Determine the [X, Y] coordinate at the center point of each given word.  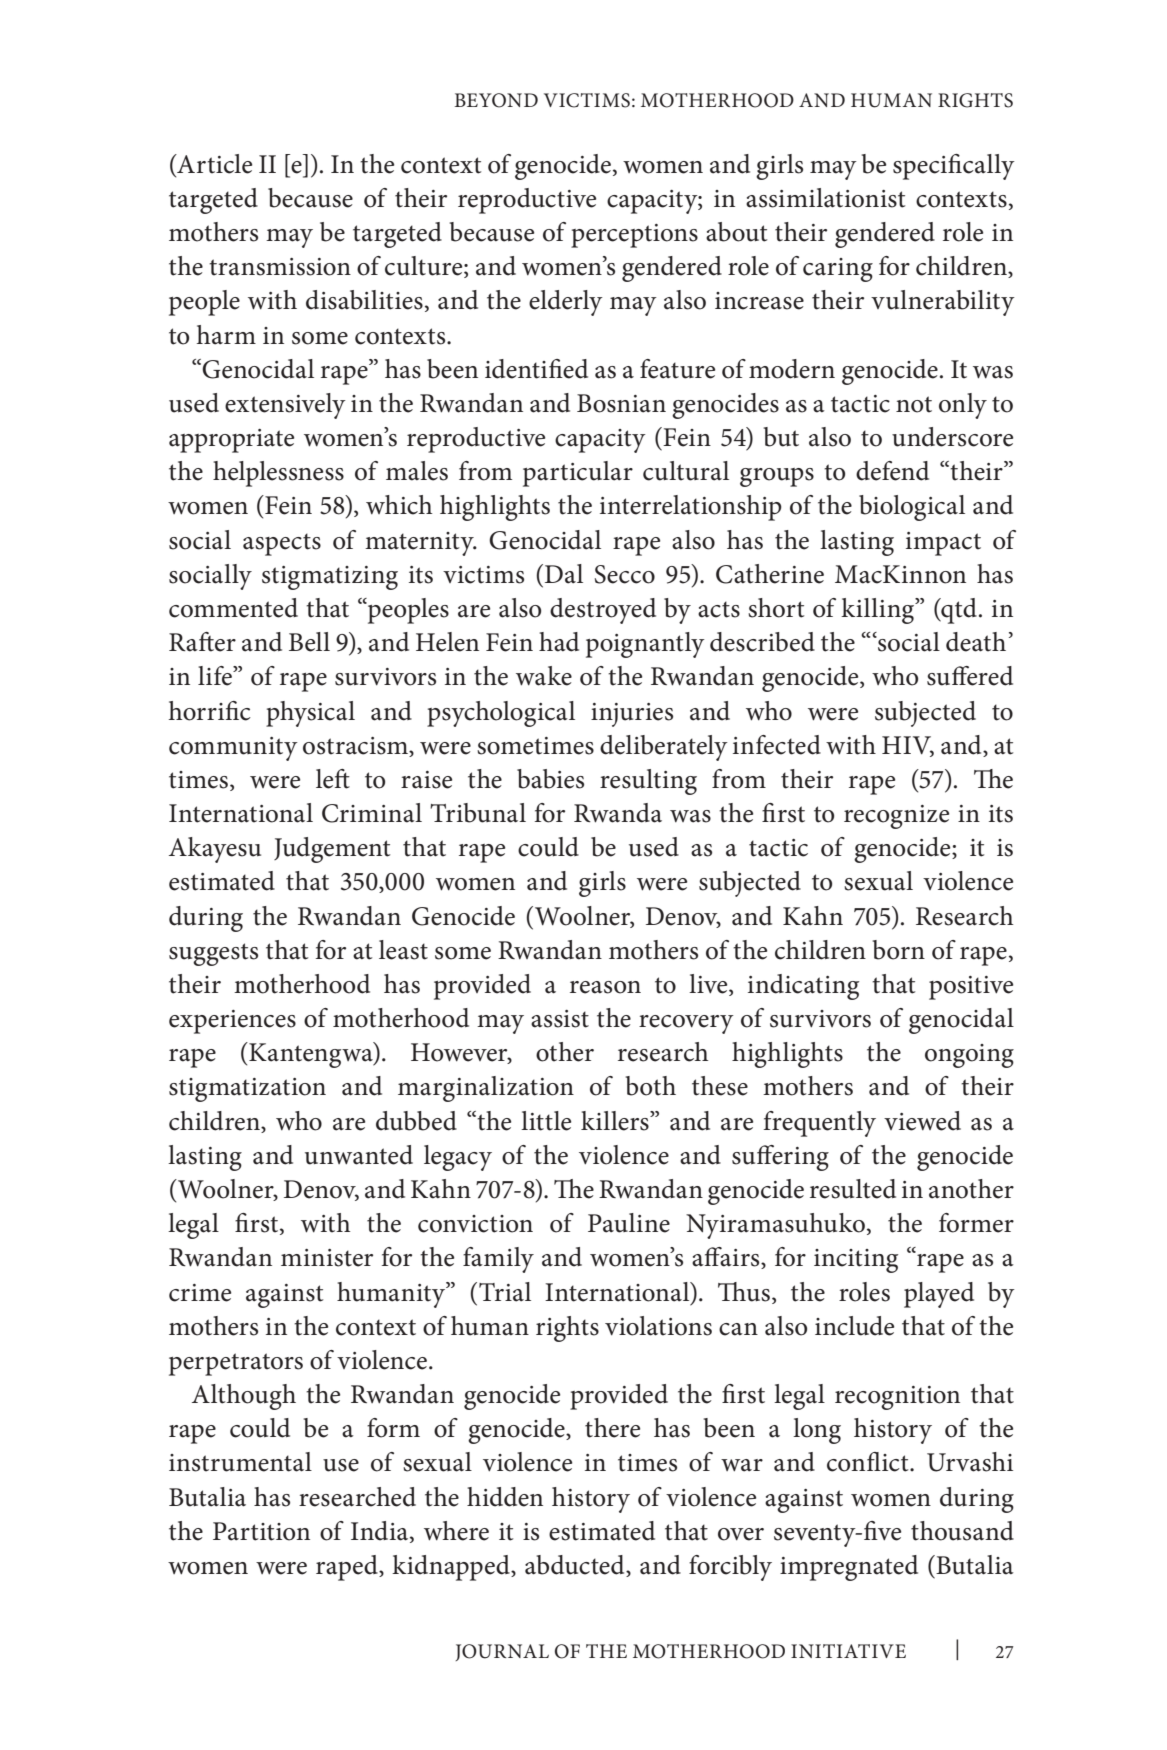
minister [327, 1258]
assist [560, 1019]
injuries [632, 715]
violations [658, 1326]
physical [310, 714]
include [854, 1326]
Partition [261, 1531]
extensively [285, 406]
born [899, 950]
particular [578, 474]
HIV [908, 746]
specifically [954, 167]
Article [213, 165]
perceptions [634, 236]
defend [892, 471]
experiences [232, 1022]
